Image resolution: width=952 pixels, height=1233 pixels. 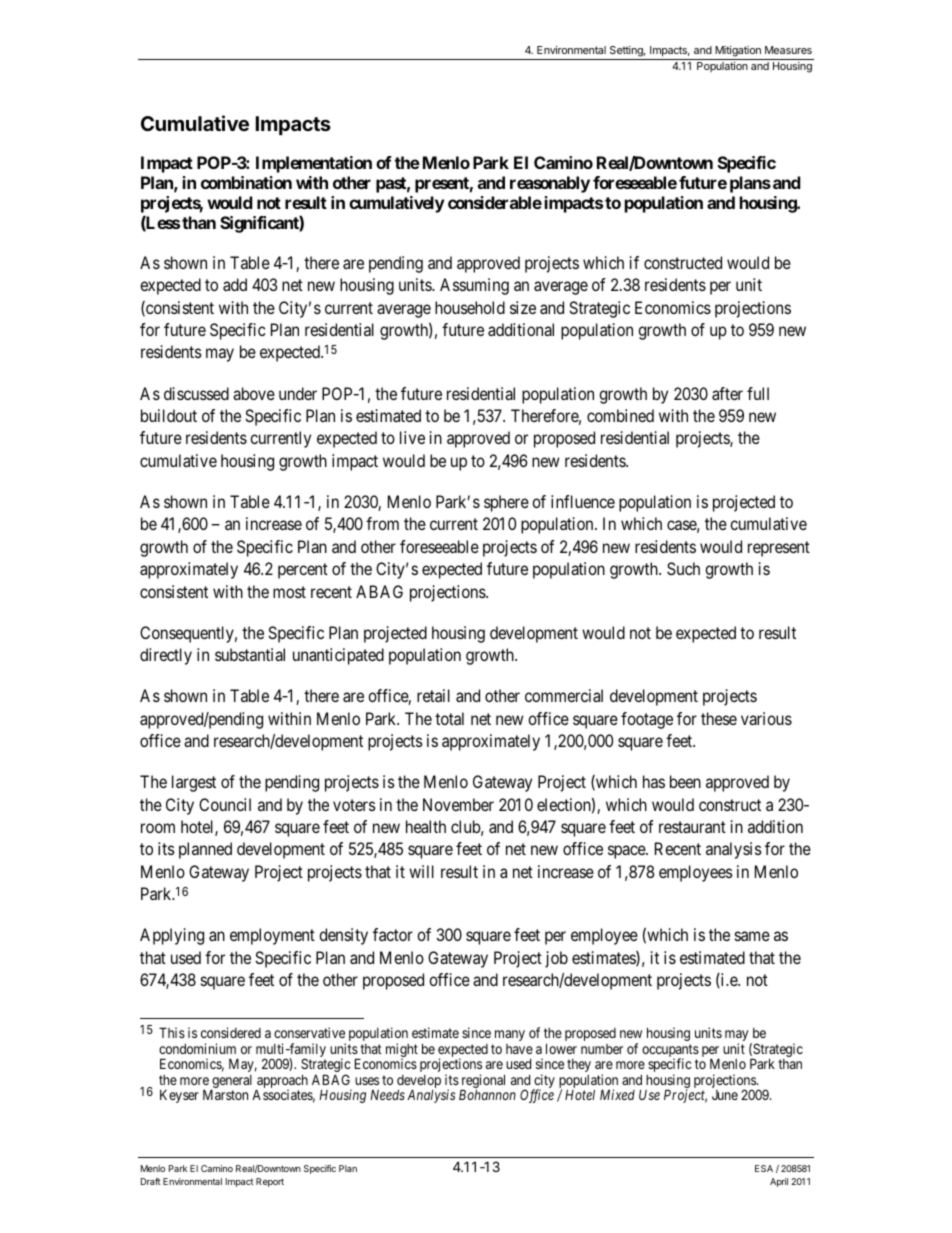 What do you see at coordinates (738, 53) in the screenshot?
I see `Mitigation` at bounding box center [738, 53].
